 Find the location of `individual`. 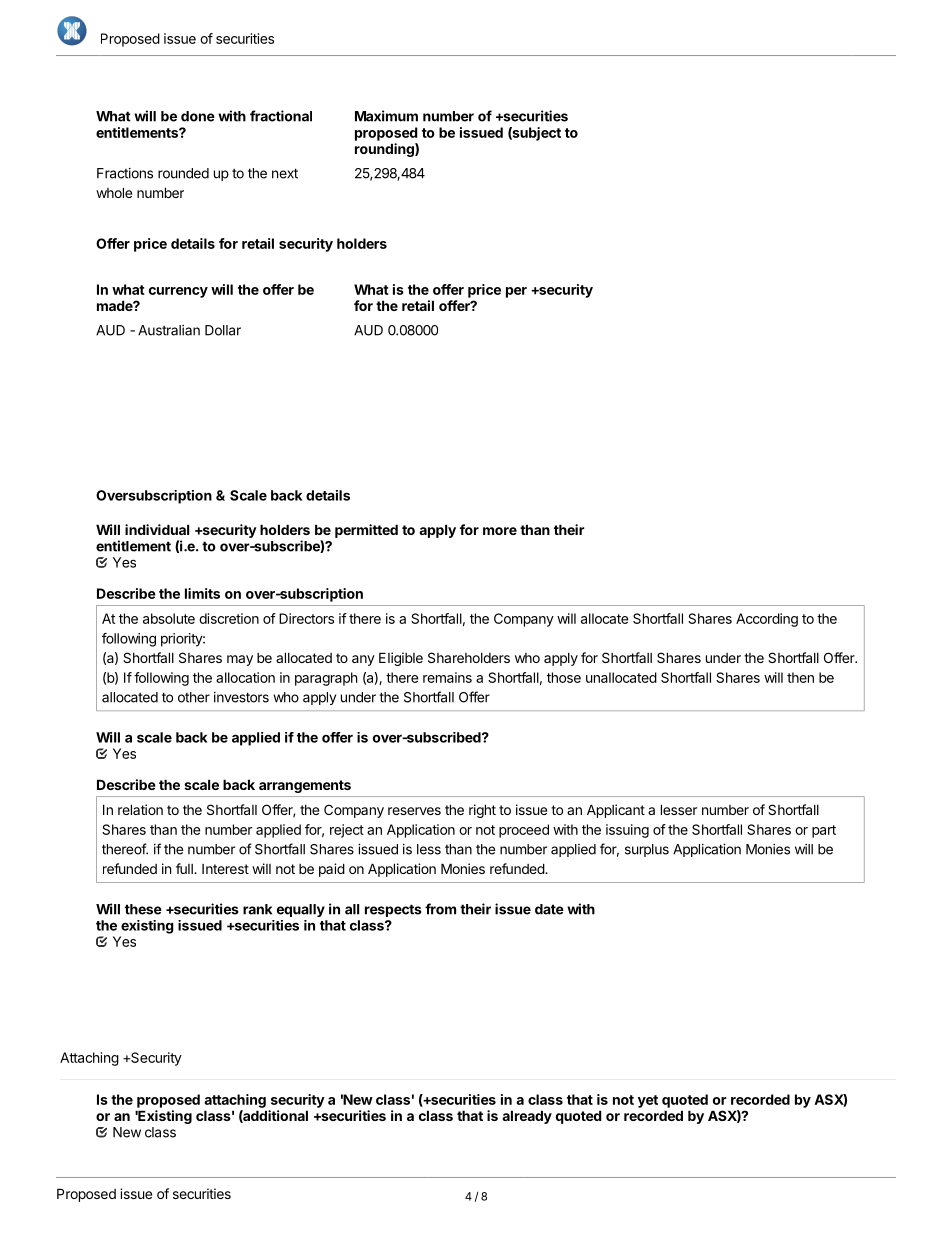

individual is located at coordinates (157, 529).
